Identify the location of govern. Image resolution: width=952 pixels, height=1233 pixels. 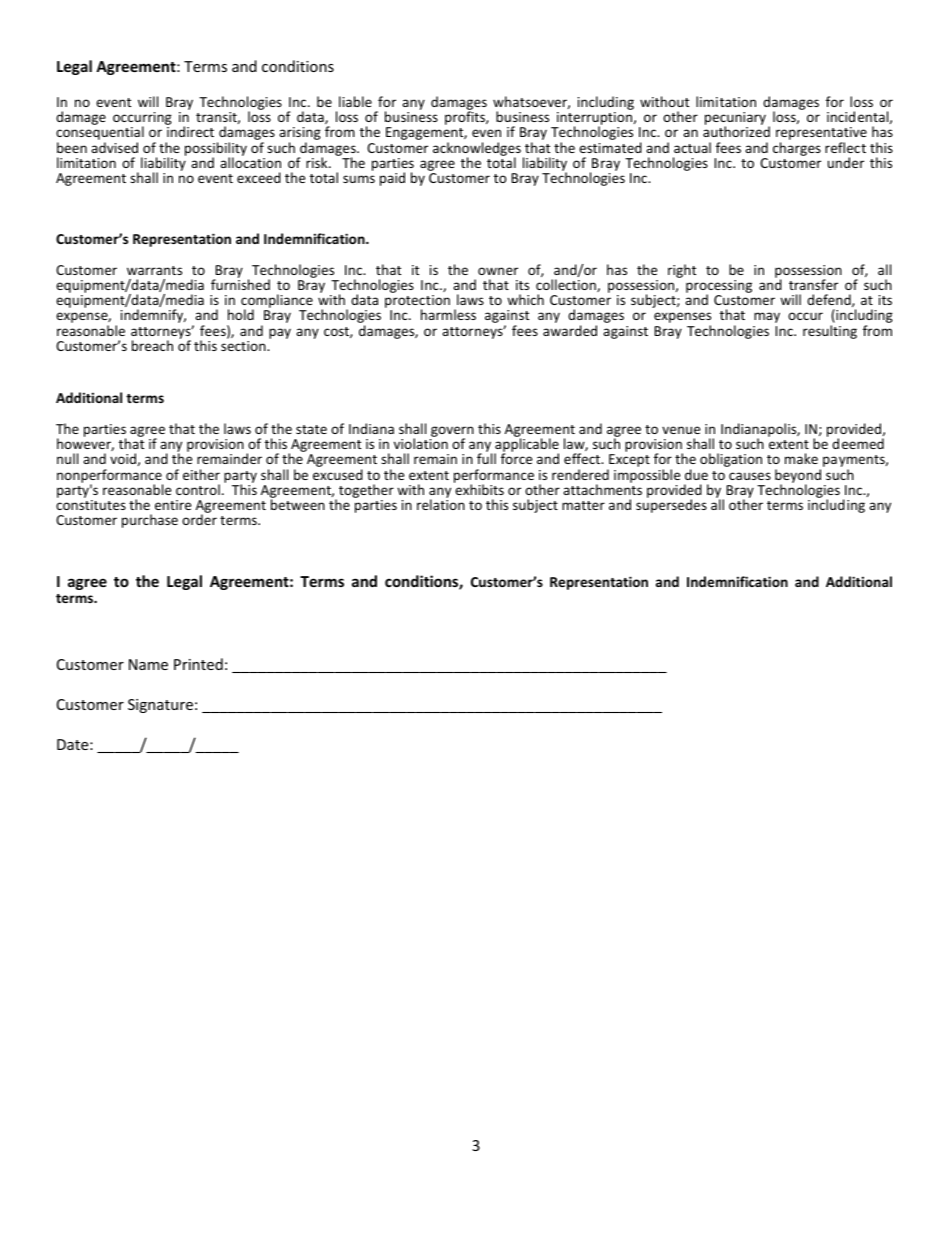
(452, 432).
